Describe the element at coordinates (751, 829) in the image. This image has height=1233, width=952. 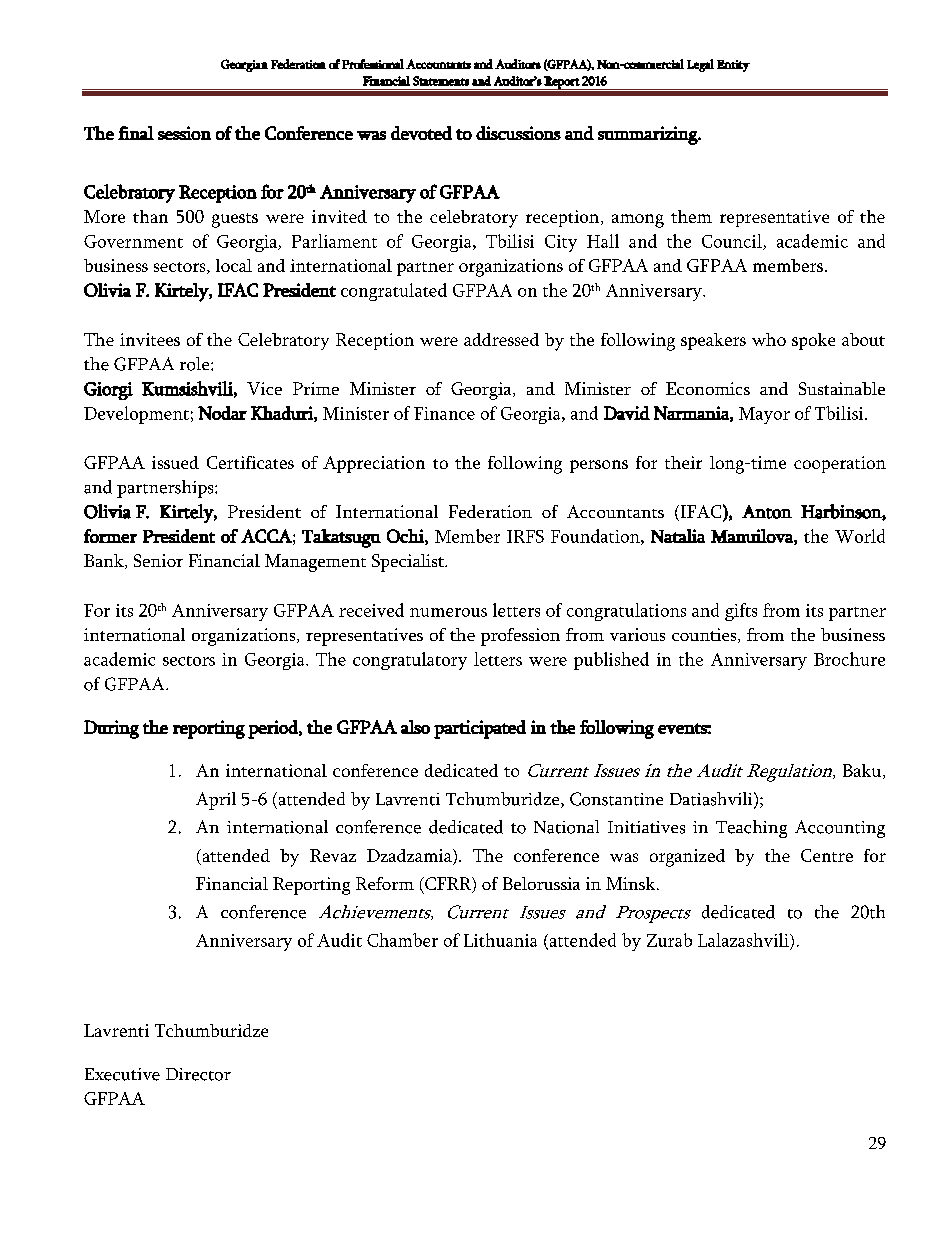
I see `Teaching` at that location.
